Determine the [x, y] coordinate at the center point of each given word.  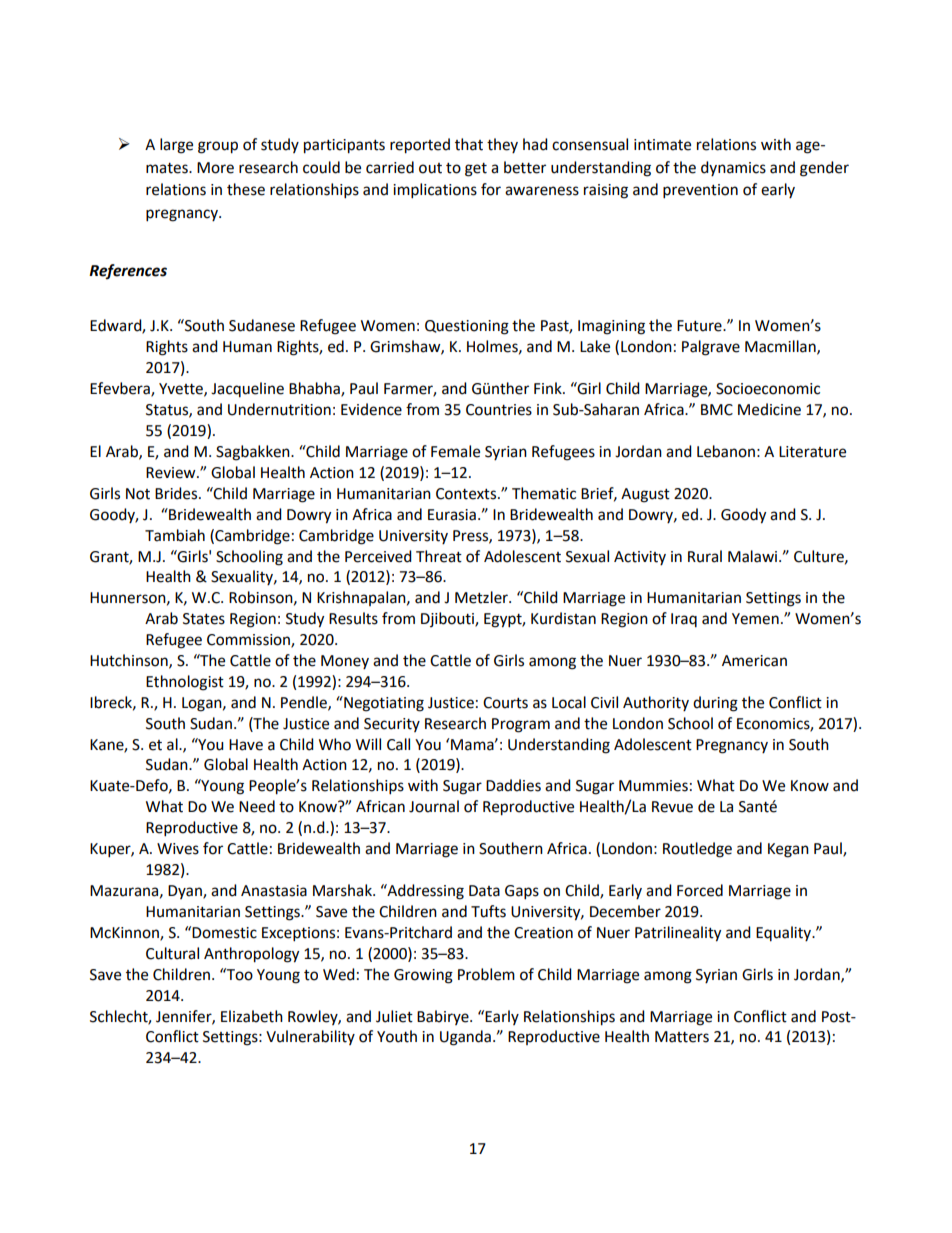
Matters [682, 1037]
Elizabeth [252, 1016]
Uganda [465, 1038]
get [476, 170]
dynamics [733, 168]
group [218, 147]
